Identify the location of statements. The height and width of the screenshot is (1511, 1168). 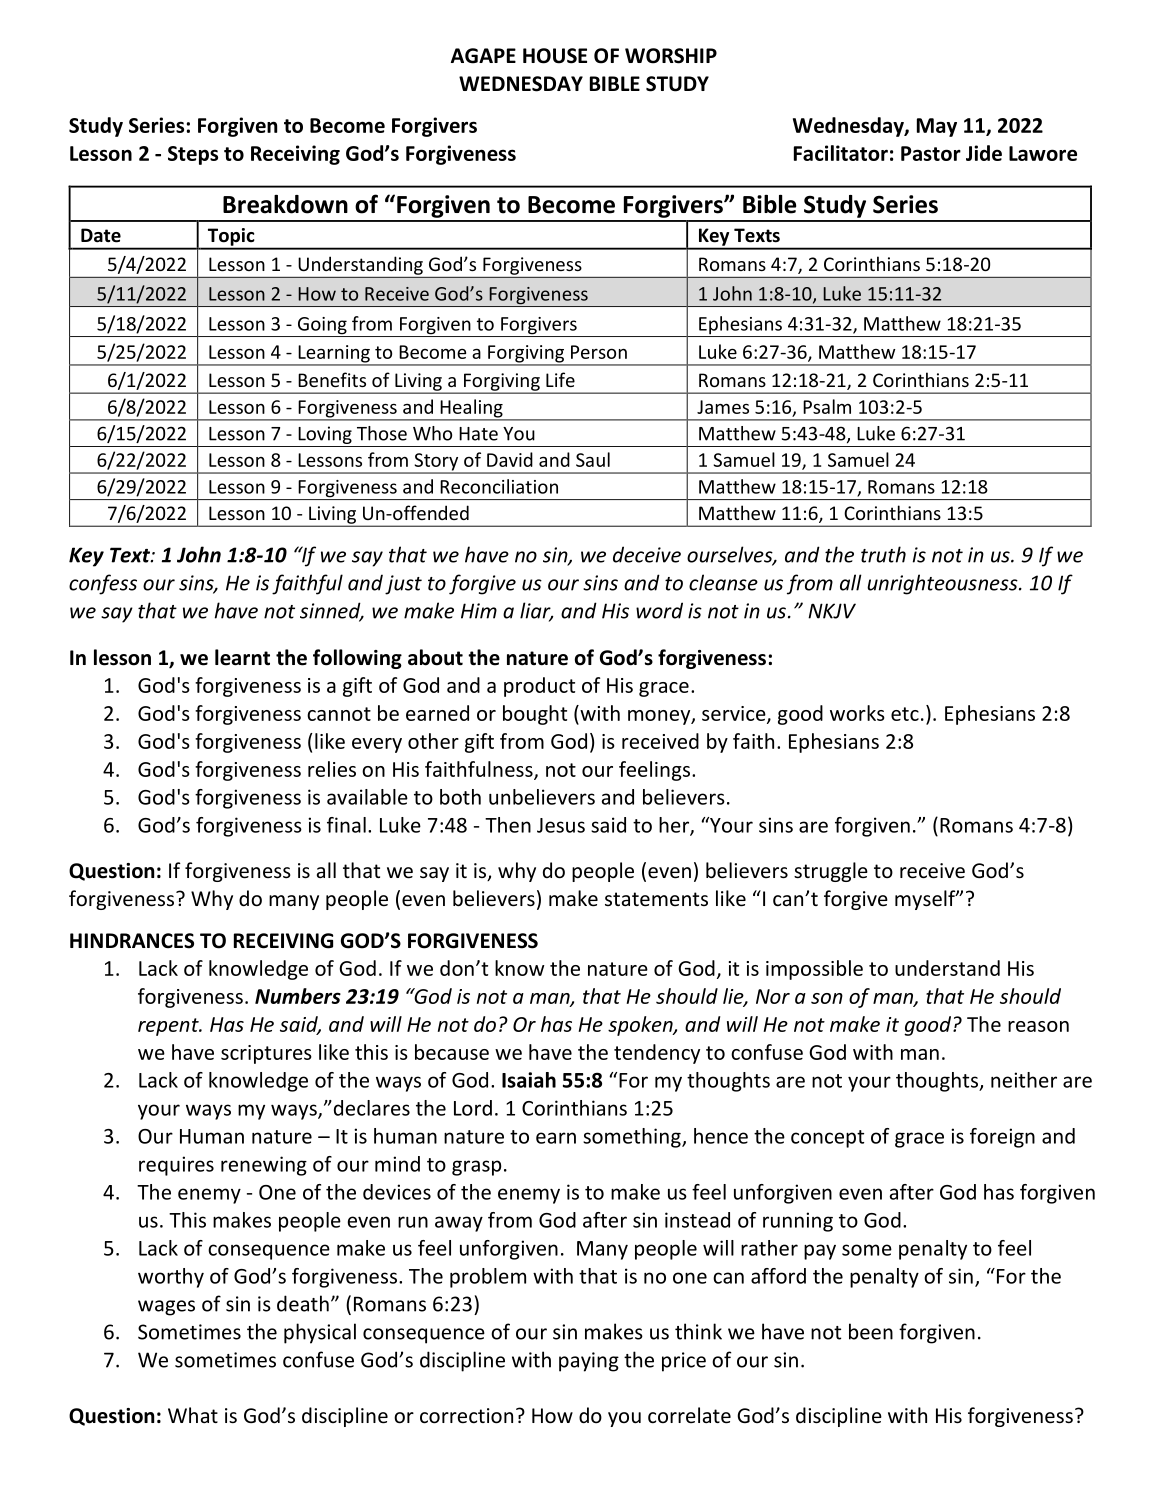
(656, 899).
